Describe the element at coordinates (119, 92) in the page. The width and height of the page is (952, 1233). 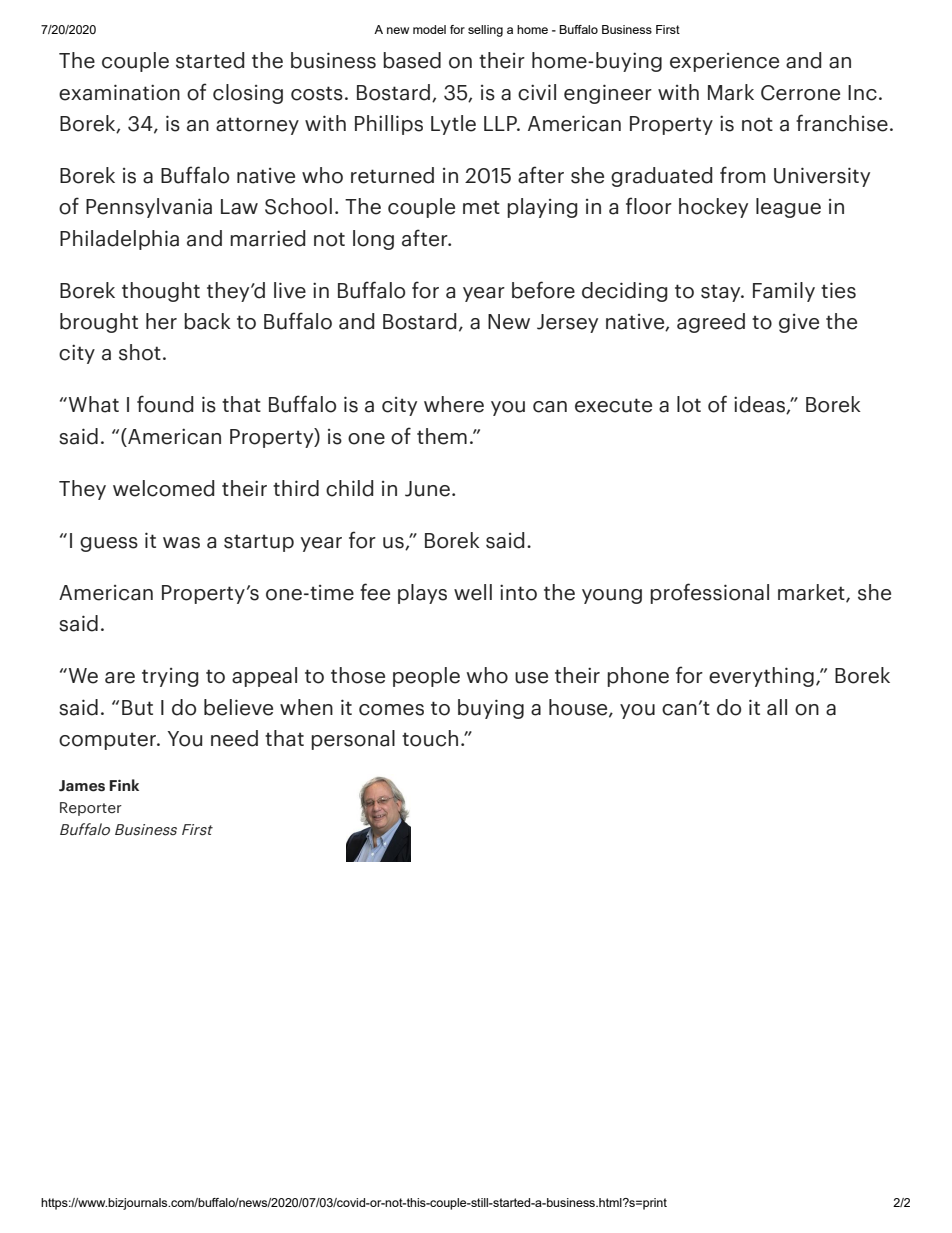
I see `examination` at that location.
